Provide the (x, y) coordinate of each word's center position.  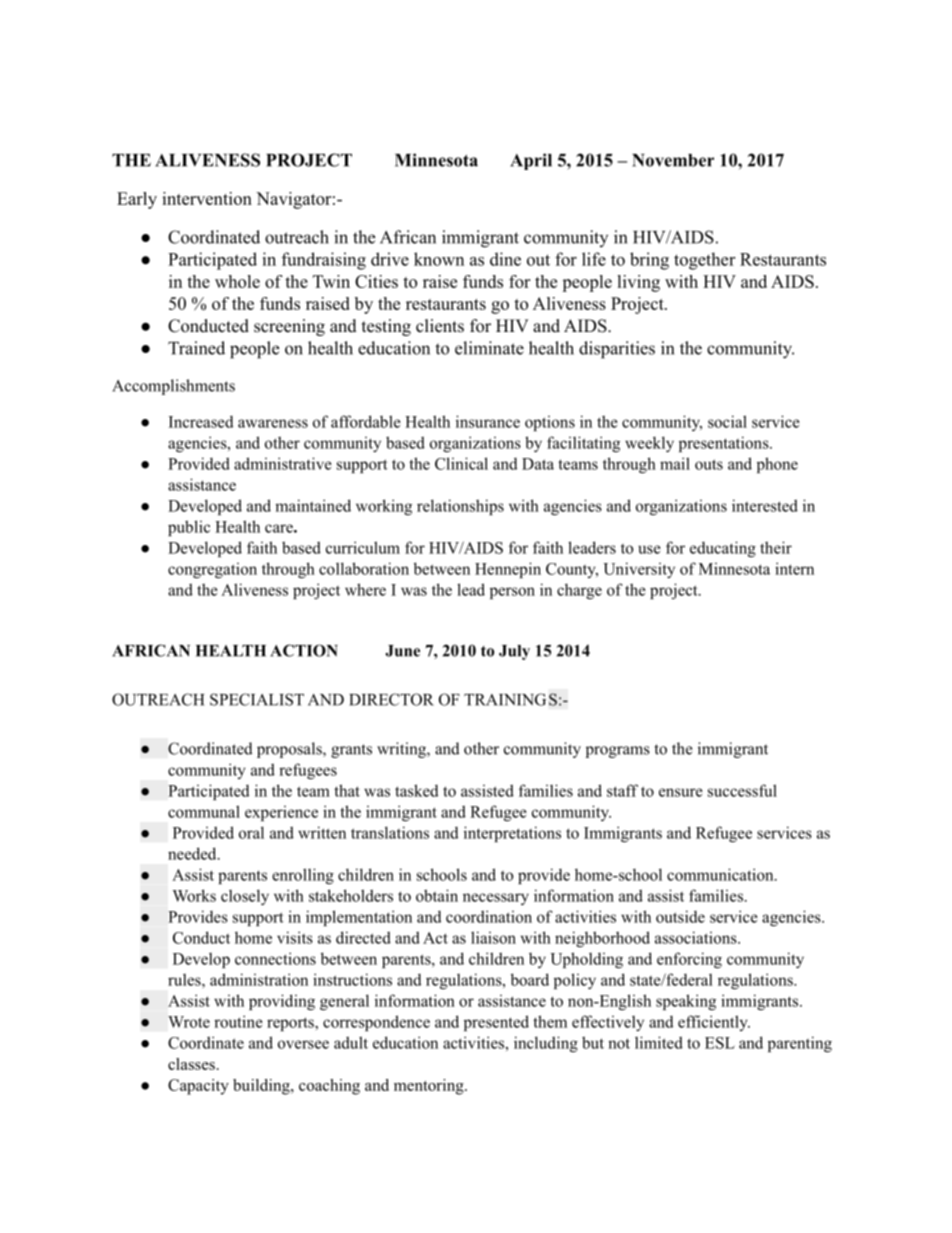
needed (193, 853)
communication (721, 874)
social (727, 421)
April (531, 161)
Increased (201, 421)
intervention (207, 198)
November (673, 160)
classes (191, 1064)
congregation (212, 570)
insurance (488, 421)
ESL (720, 1043)
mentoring (430, 1087)
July (514, 652)
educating (723, 549)
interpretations (512, 834)
